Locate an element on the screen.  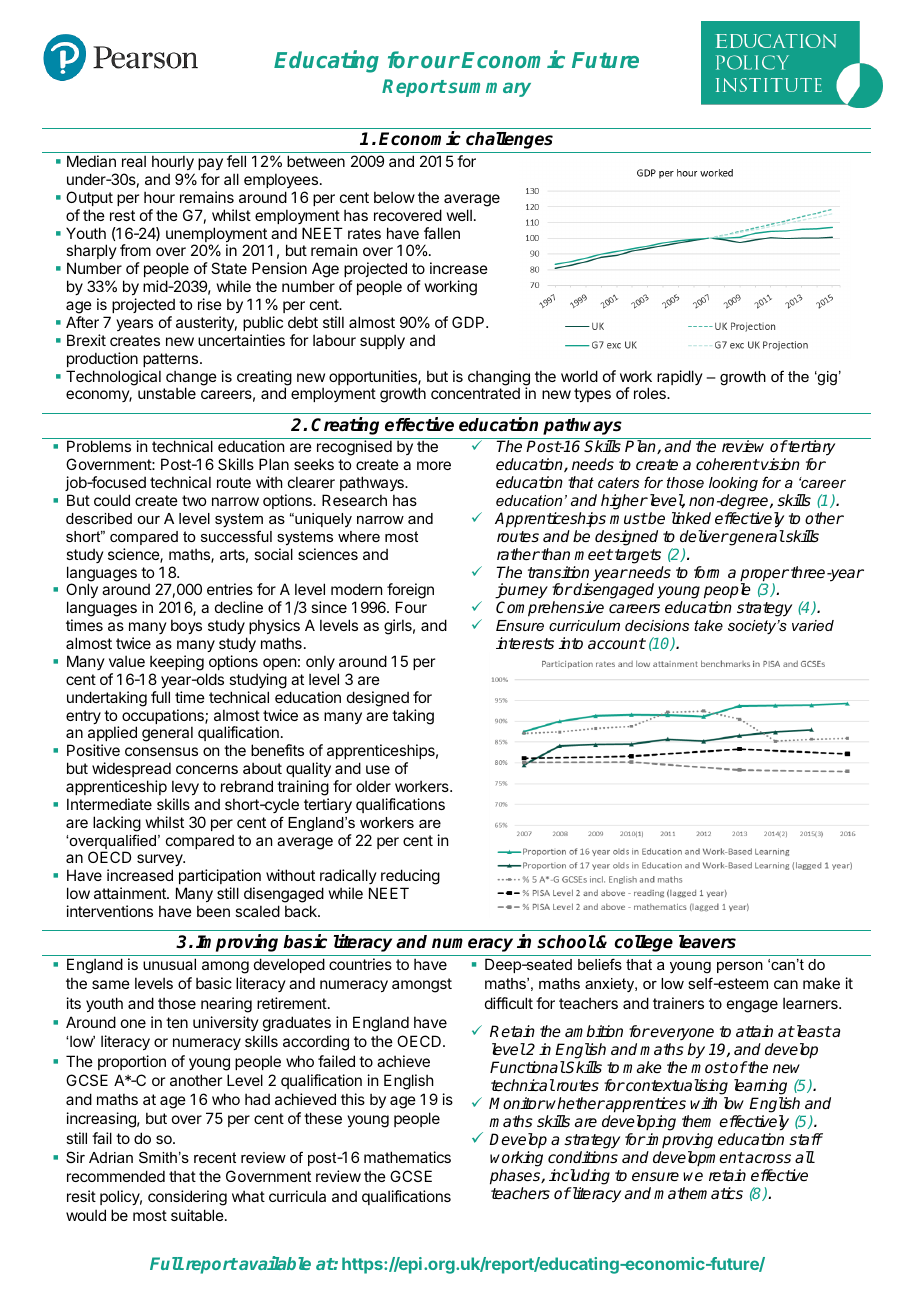
more is located at coordinates (434, 465).
